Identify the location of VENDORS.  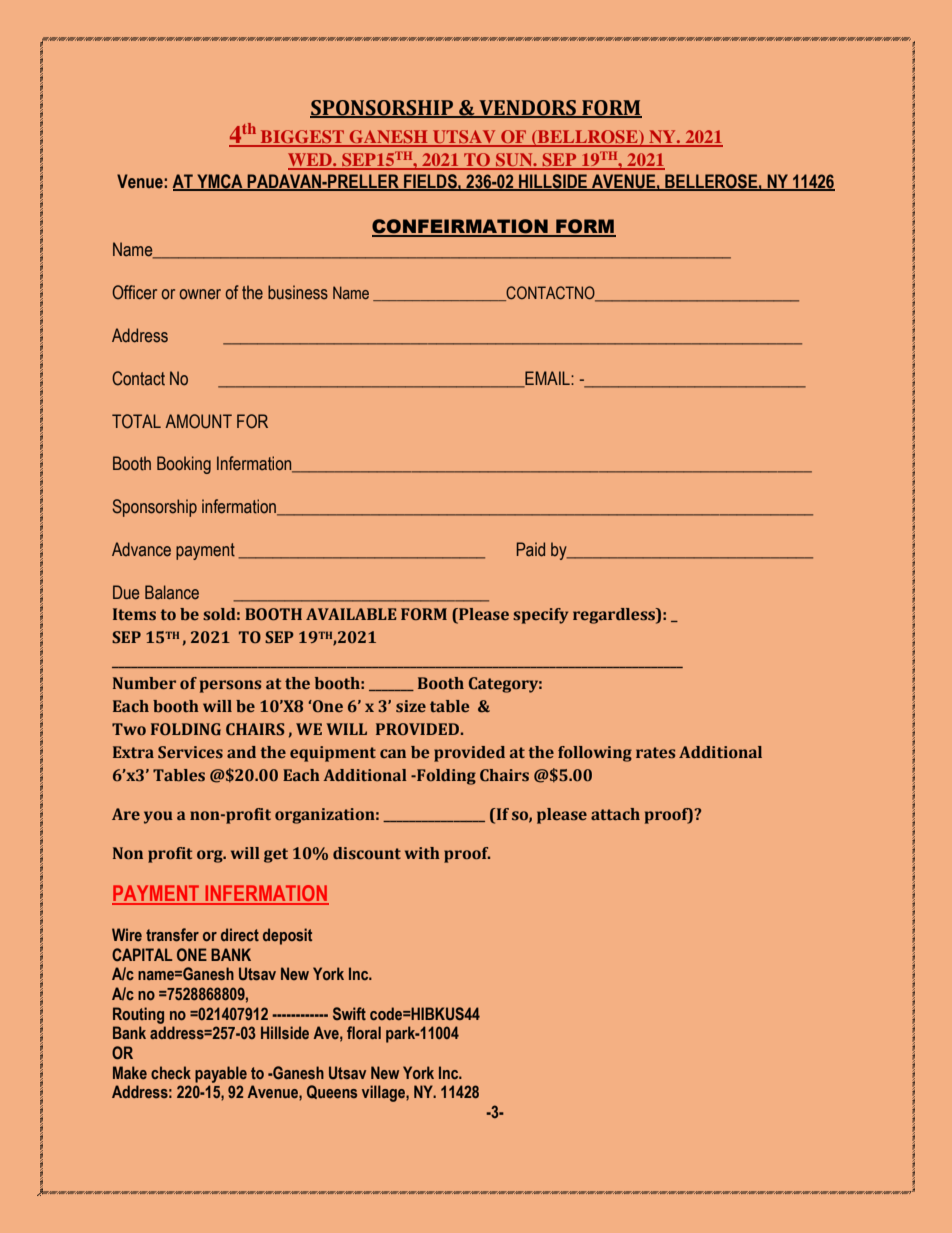
(527, 109).
